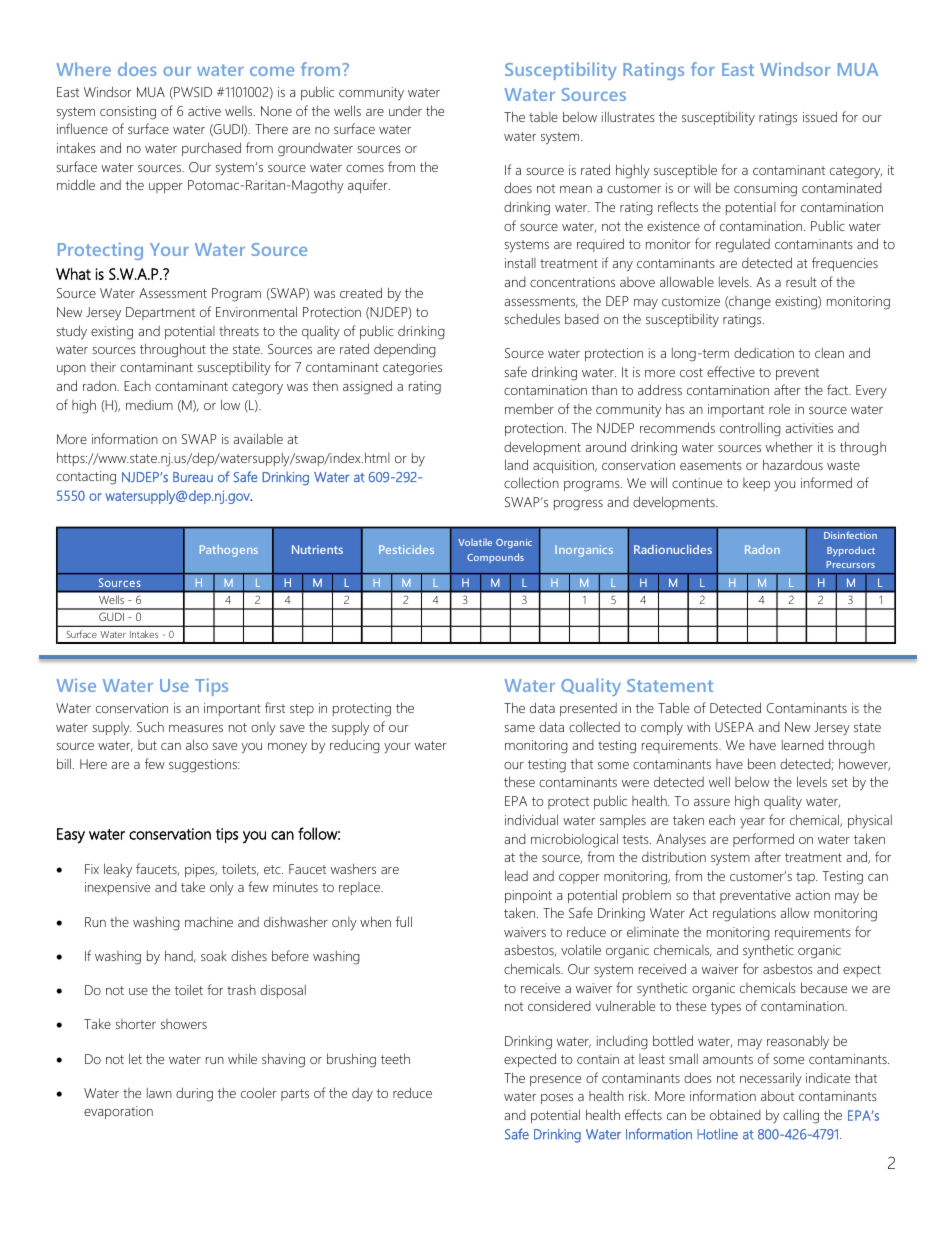 This document has width=952, height=1233. What do you see at coordinates (793, 464) in the document?
I see `hazardous` at bounding box center [793, 464].
